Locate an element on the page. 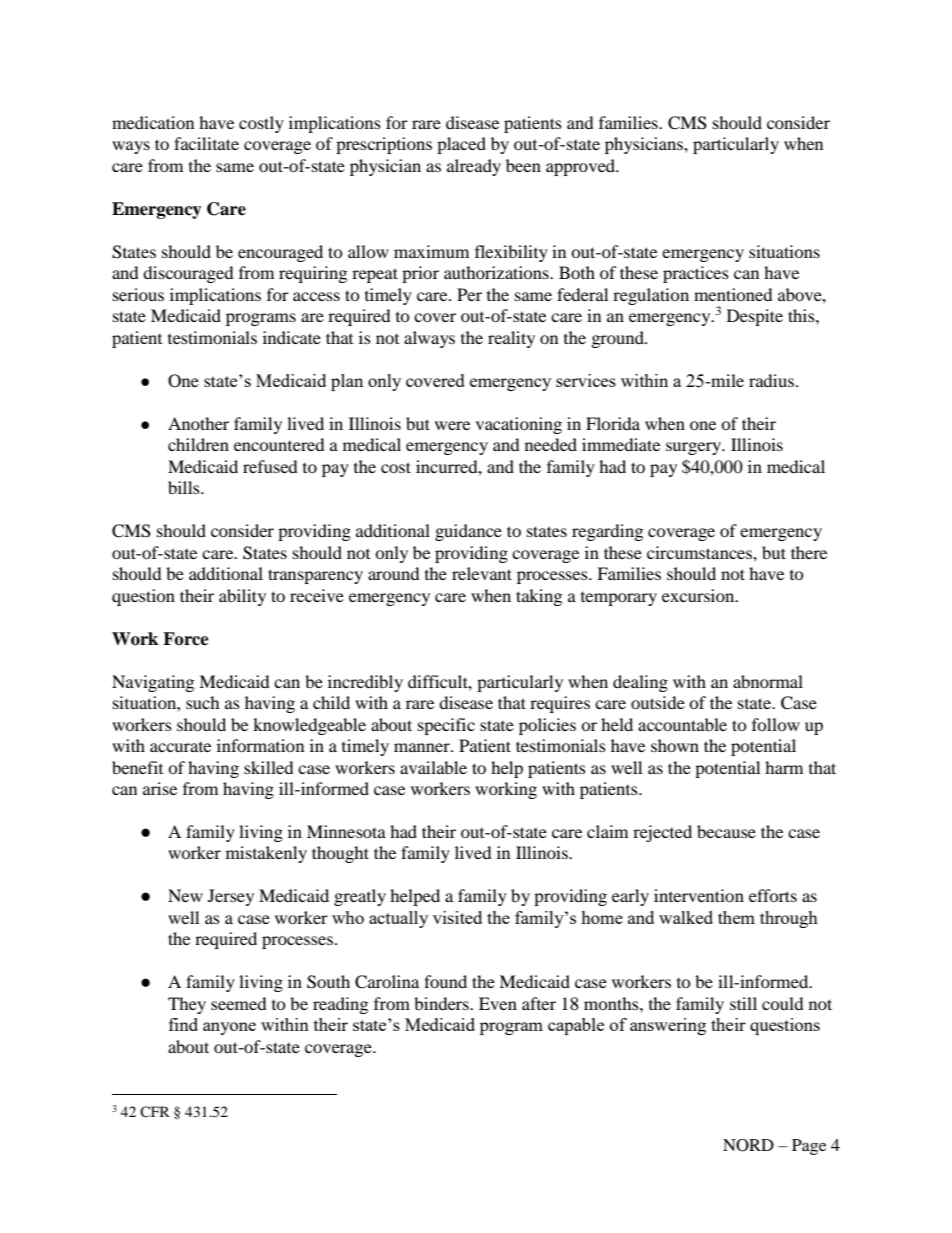 This document has height=1233, width=952. Even is located at coordinates (498, 1003).
